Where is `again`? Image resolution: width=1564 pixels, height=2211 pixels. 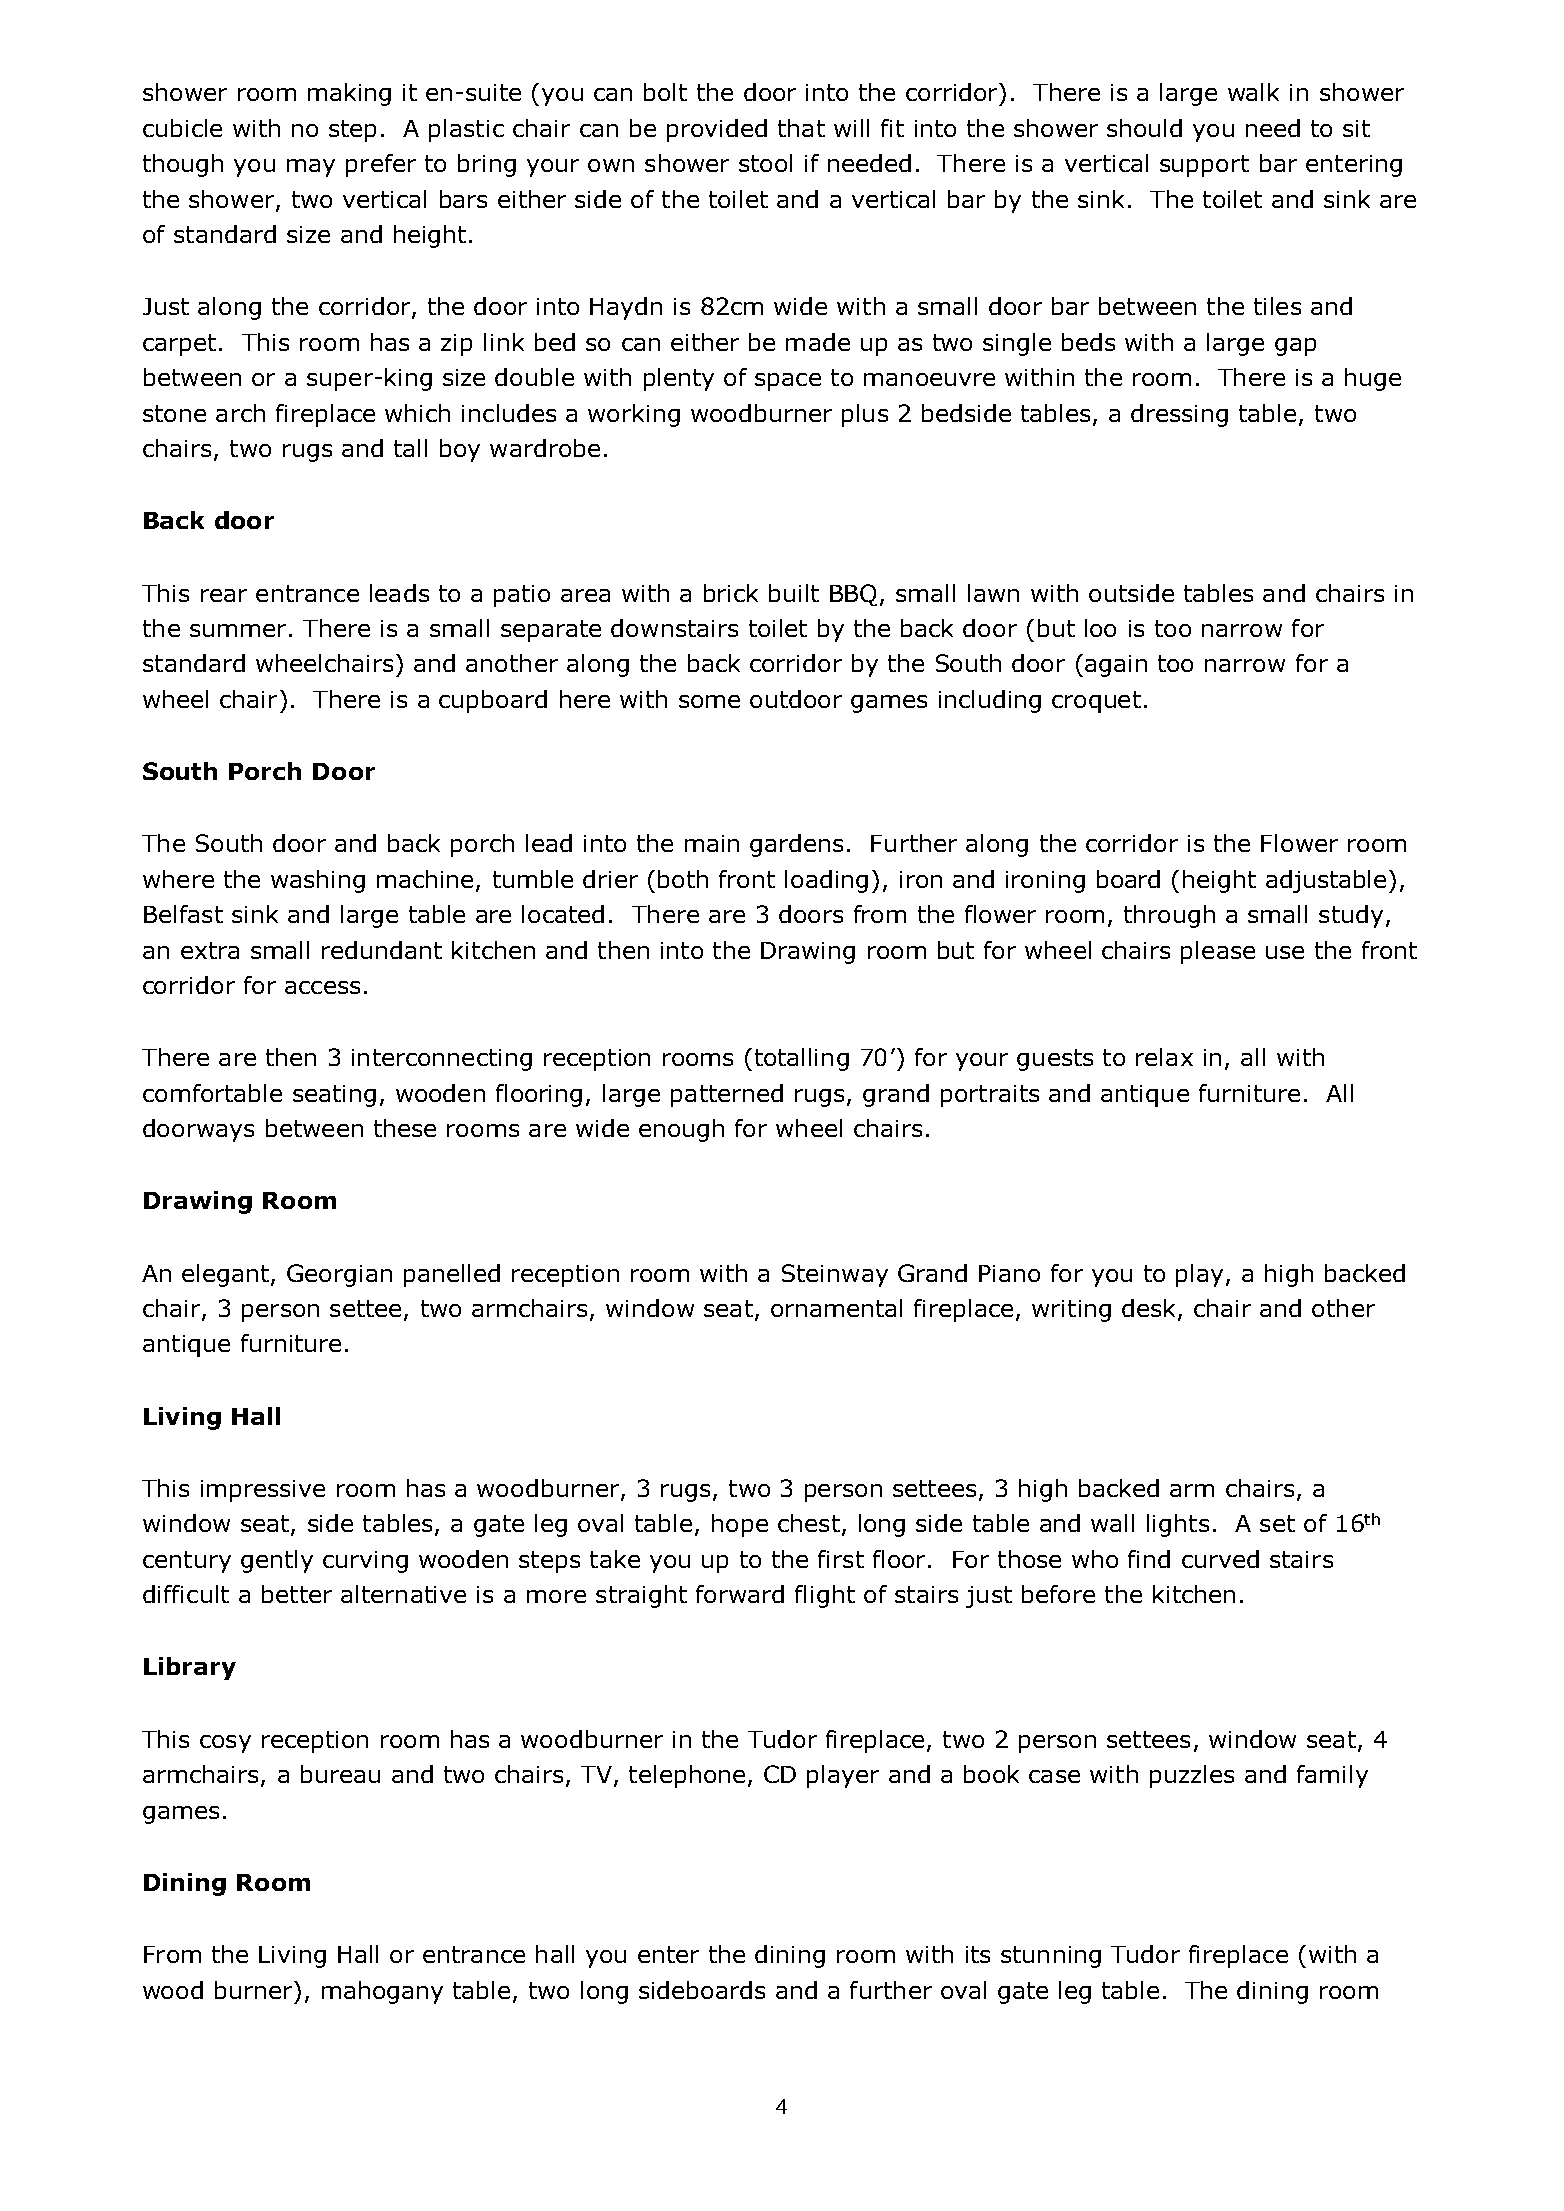 again is located at coordinates (1116, 666).
